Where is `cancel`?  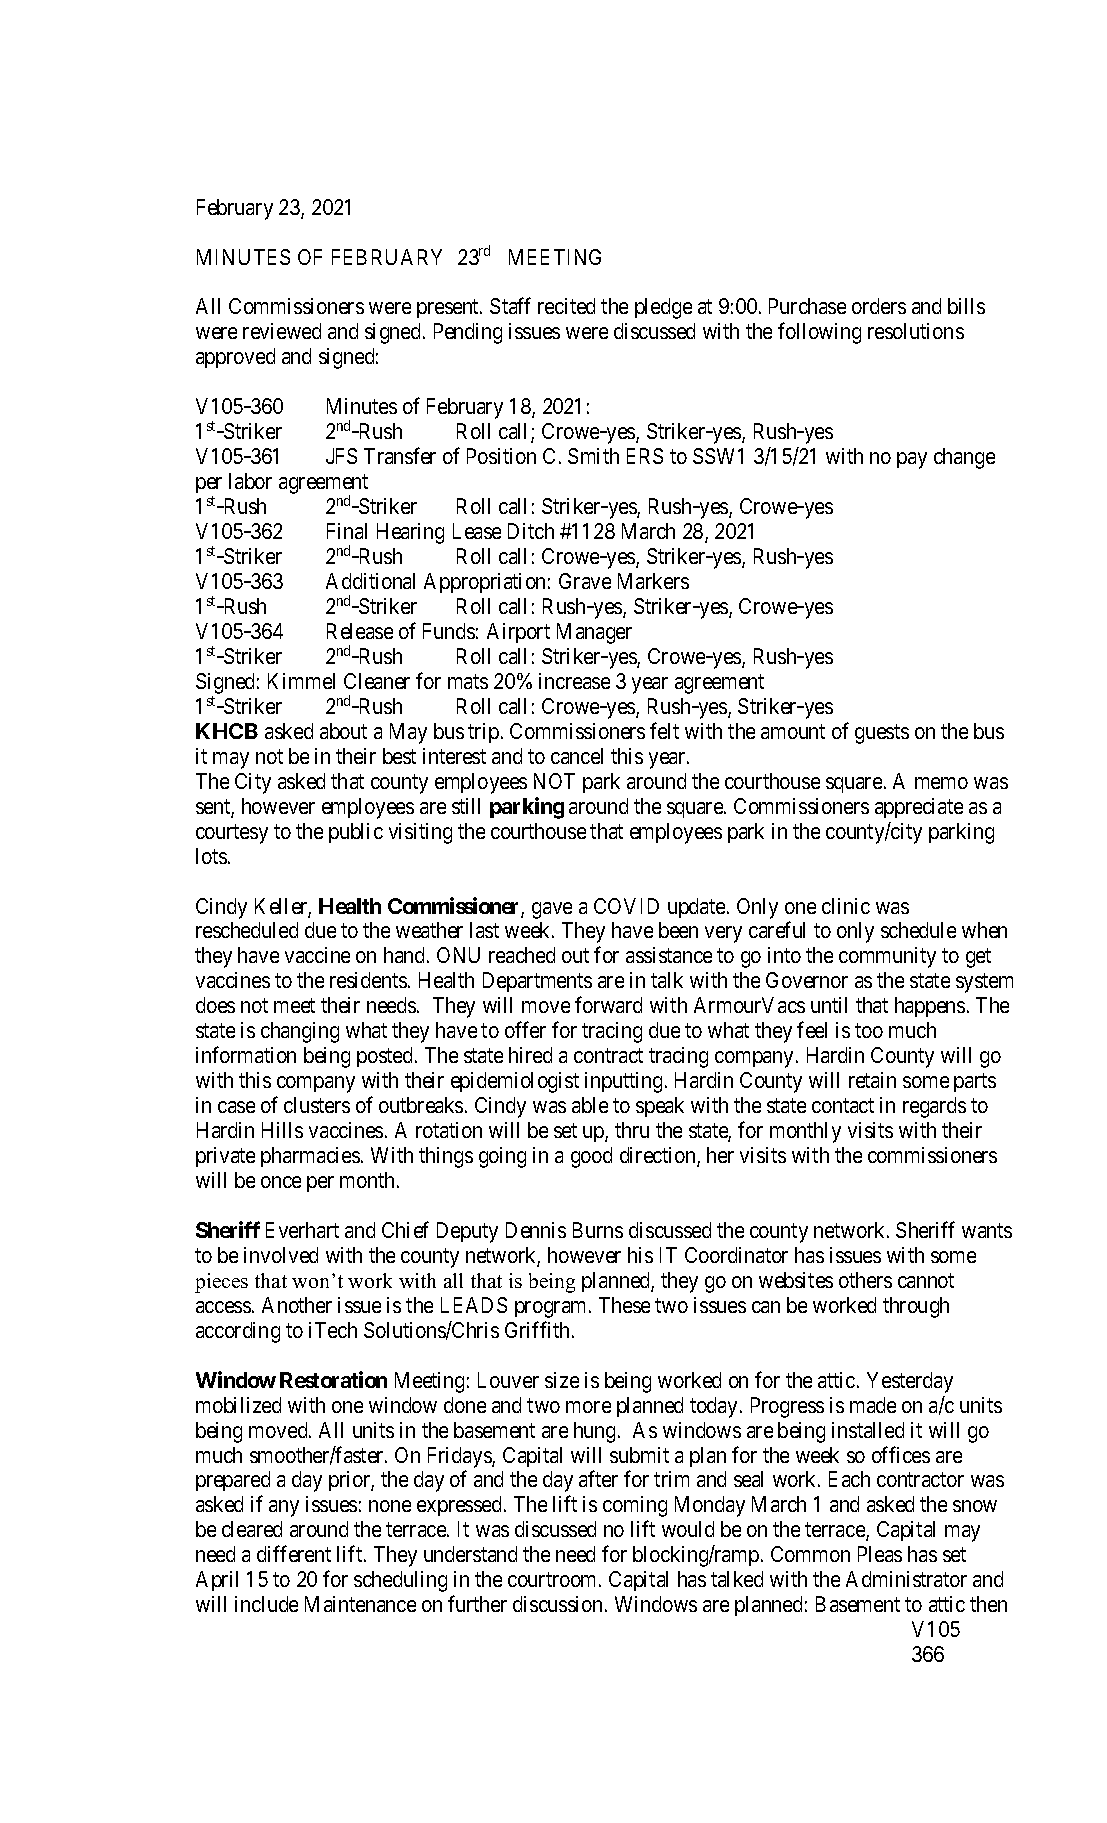
cancel is located at coordinates (577, 756).
